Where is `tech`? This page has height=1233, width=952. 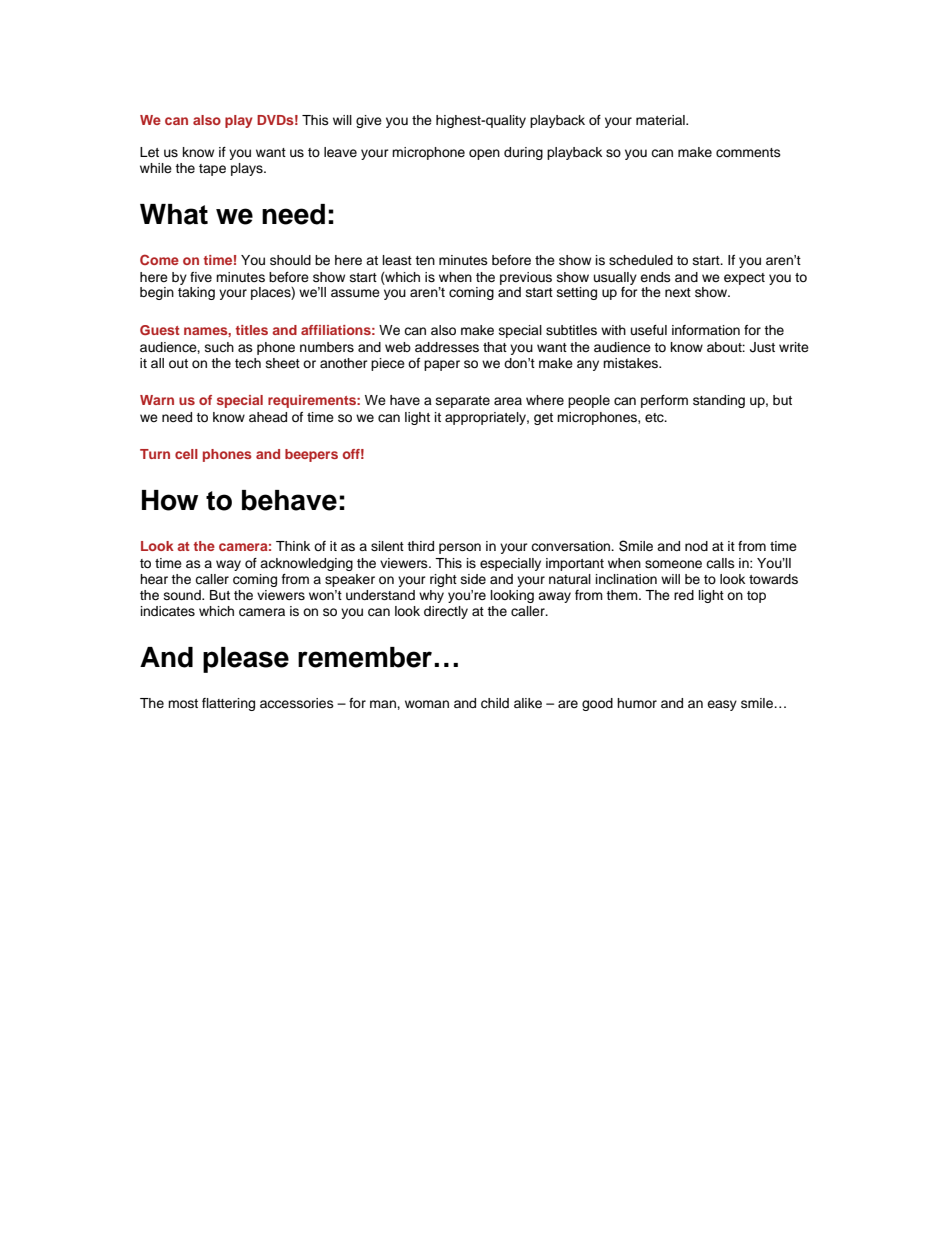 tech is located at coordinates (248, 363).
